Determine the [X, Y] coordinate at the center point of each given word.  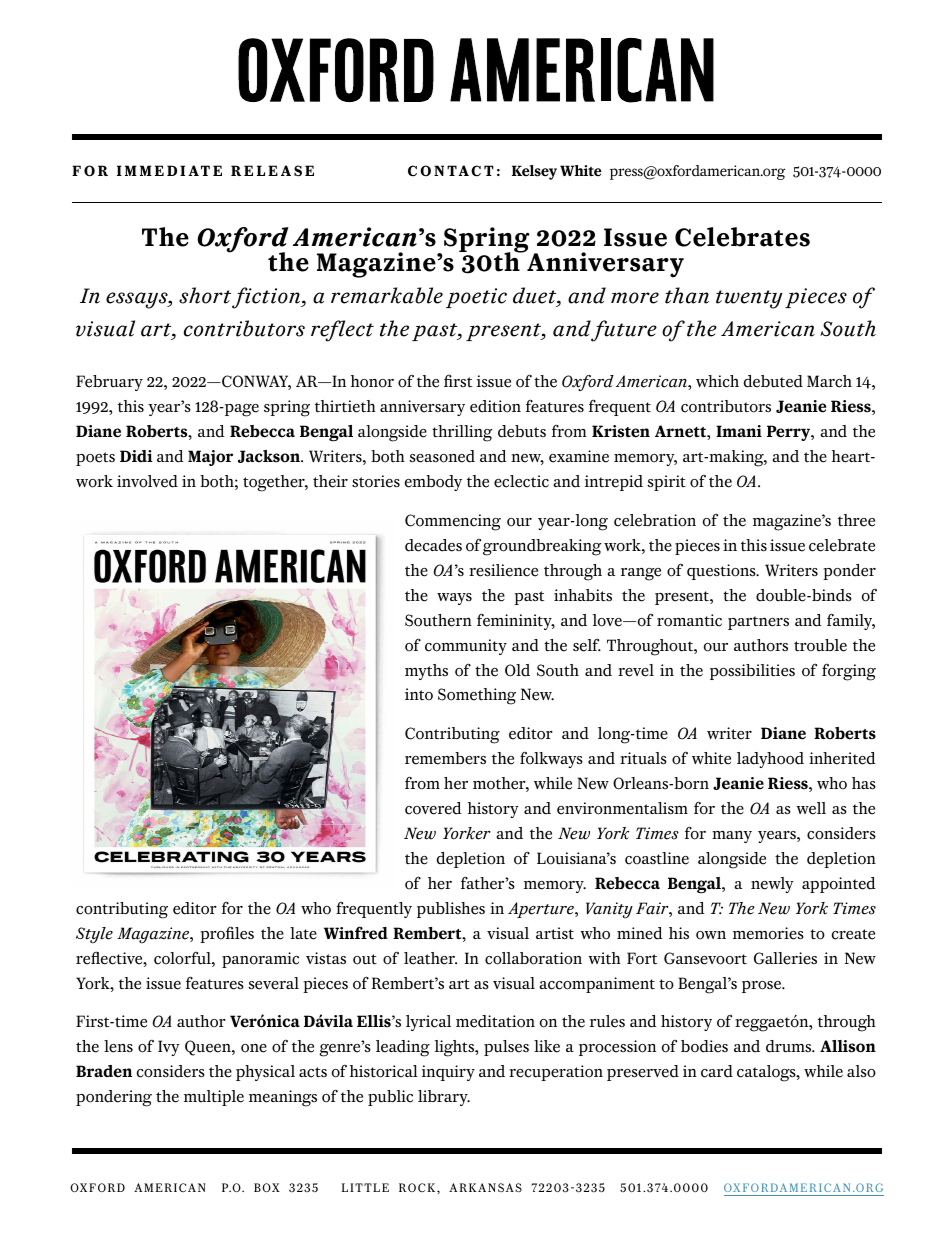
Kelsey [534, 172]
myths [426, 672]
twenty [749, 299]
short [205, 295]
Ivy [169, 1048]
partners [758, 623]
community [466, 647]
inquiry [448, 1073]
